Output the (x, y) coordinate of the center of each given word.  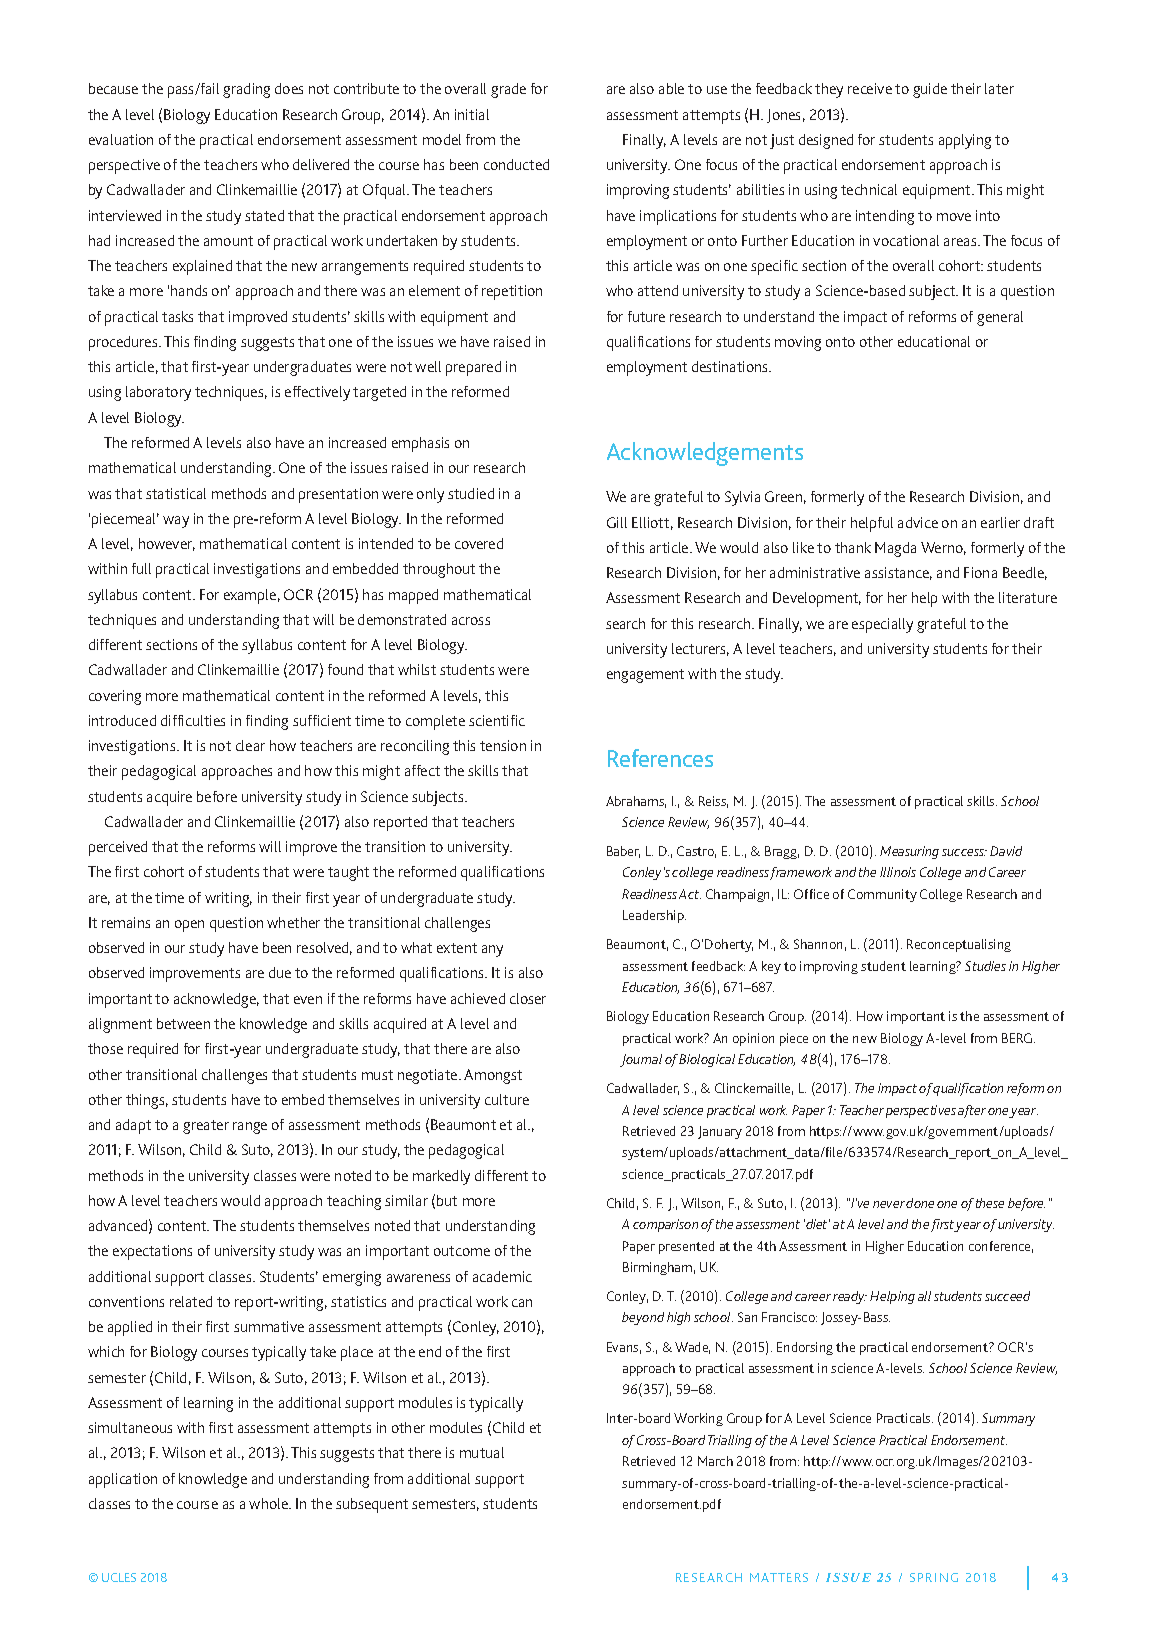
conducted (516, 164)
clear (250, 745)
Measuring (909, 852)
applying (965, 141)
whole (270, 1503)
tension (503, 745)
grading (246, 90)
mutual (482, 1452)
